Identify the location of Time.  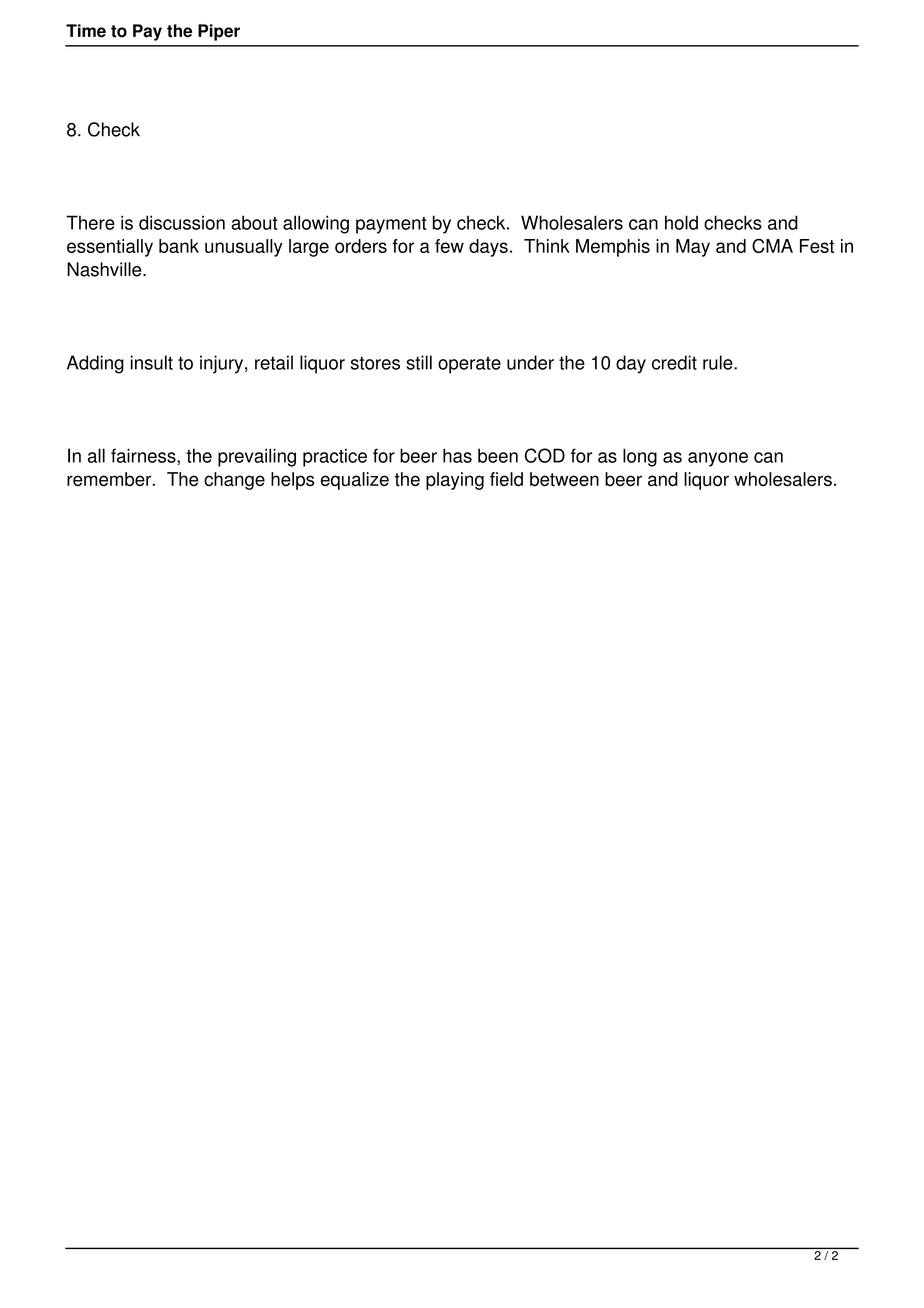
(86, 31).
